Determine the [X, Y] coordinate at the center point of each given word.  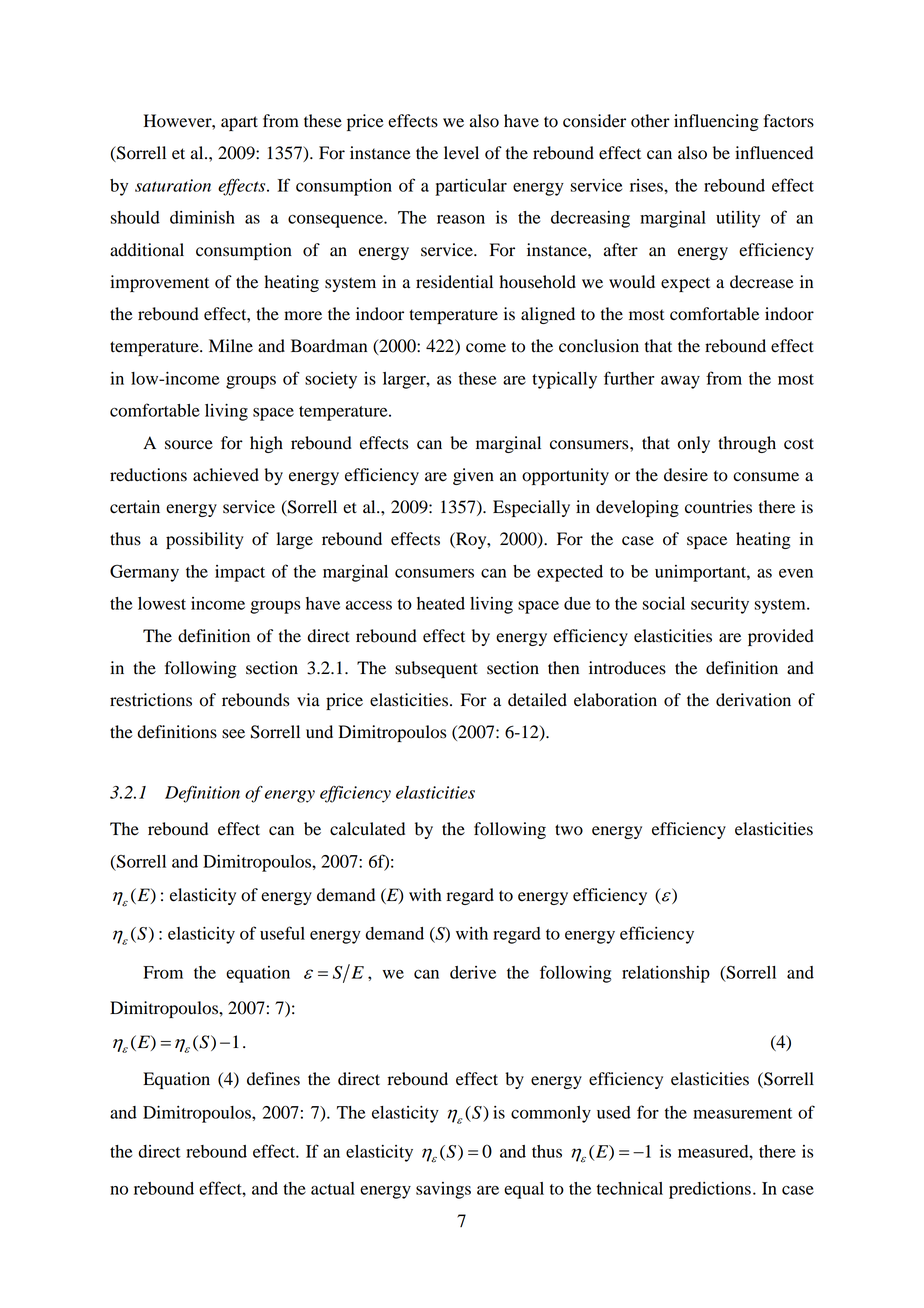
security [720, 605]
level [461, 153]
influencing [716, 122]
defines [273, 1079]
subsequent [436, 669]
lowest [162, 603]
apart [239, 123]
